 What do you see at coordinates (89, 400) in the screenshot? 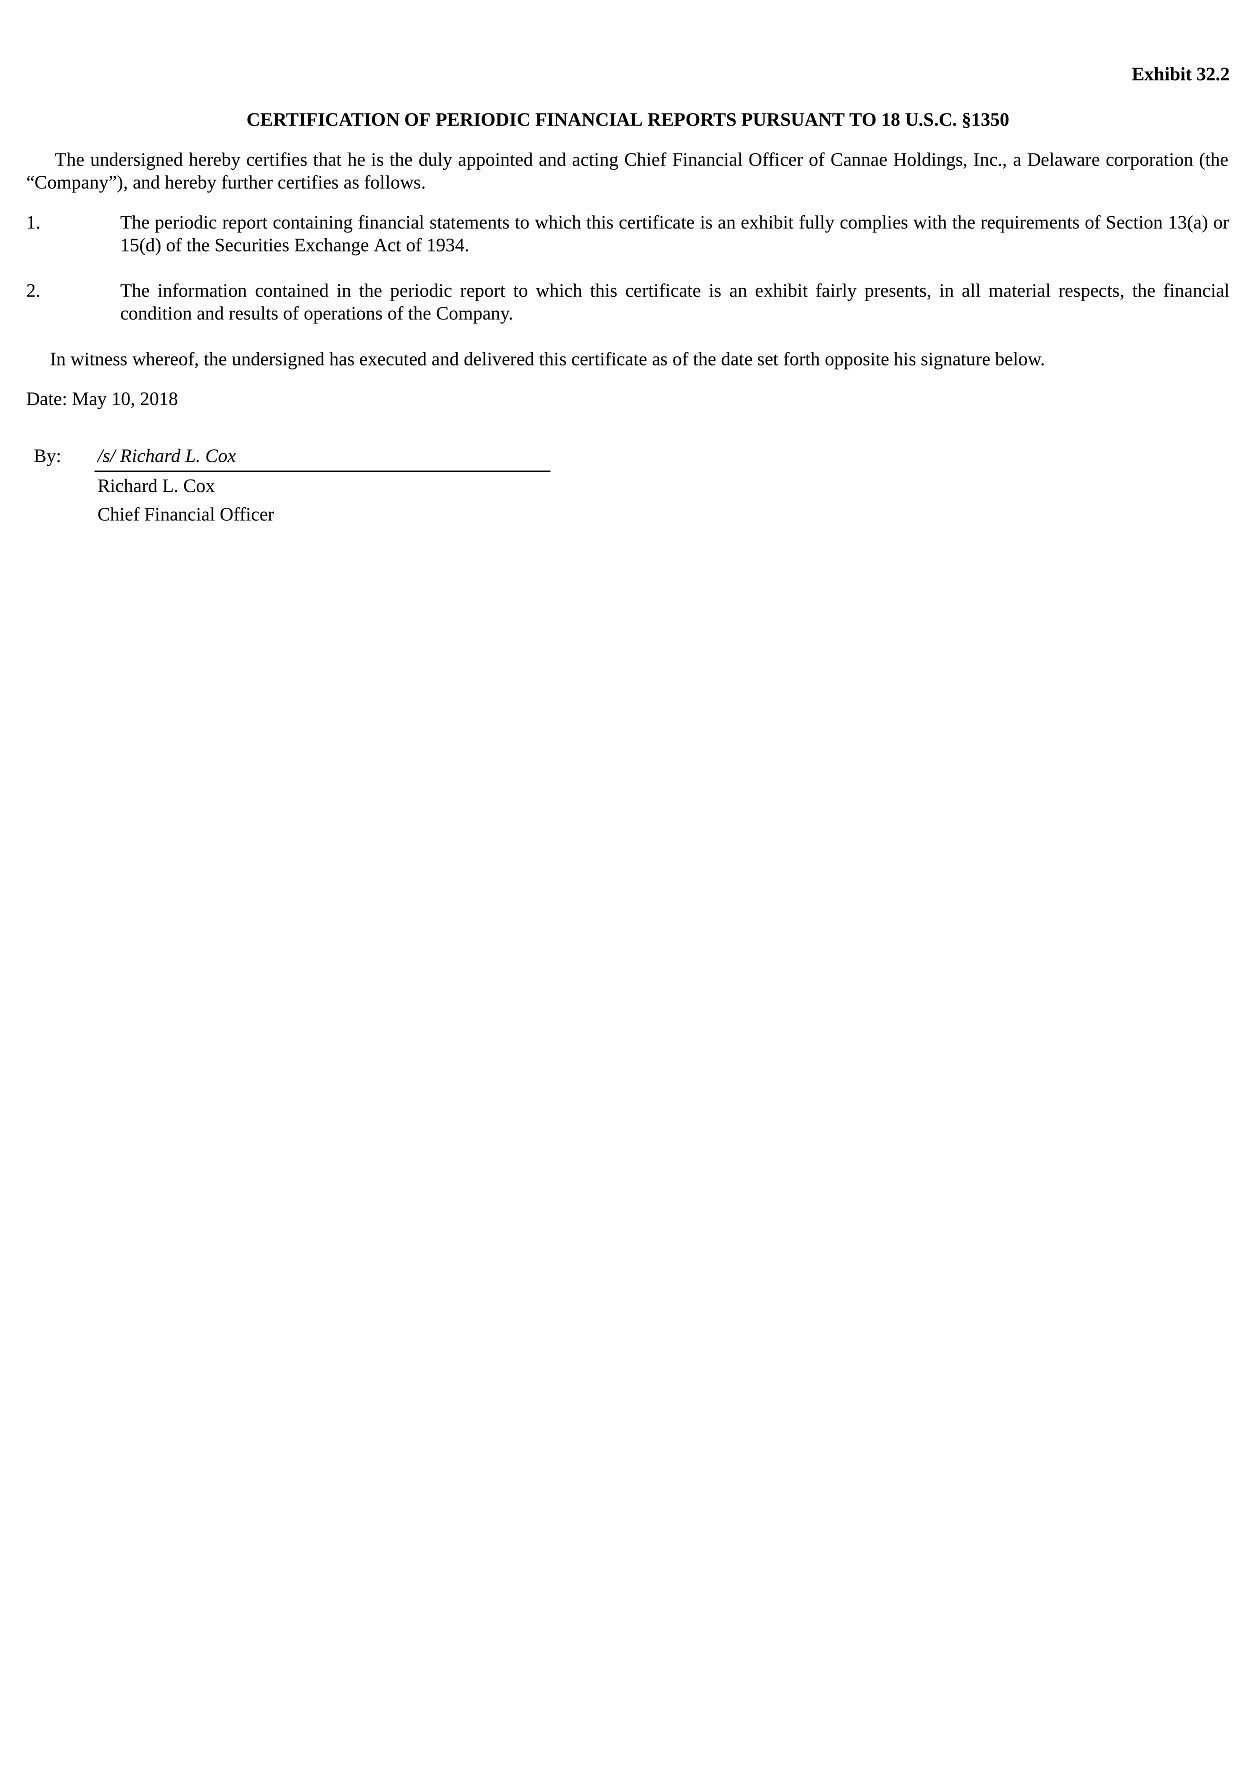
I see `May` at bounding box center [89, 400].
